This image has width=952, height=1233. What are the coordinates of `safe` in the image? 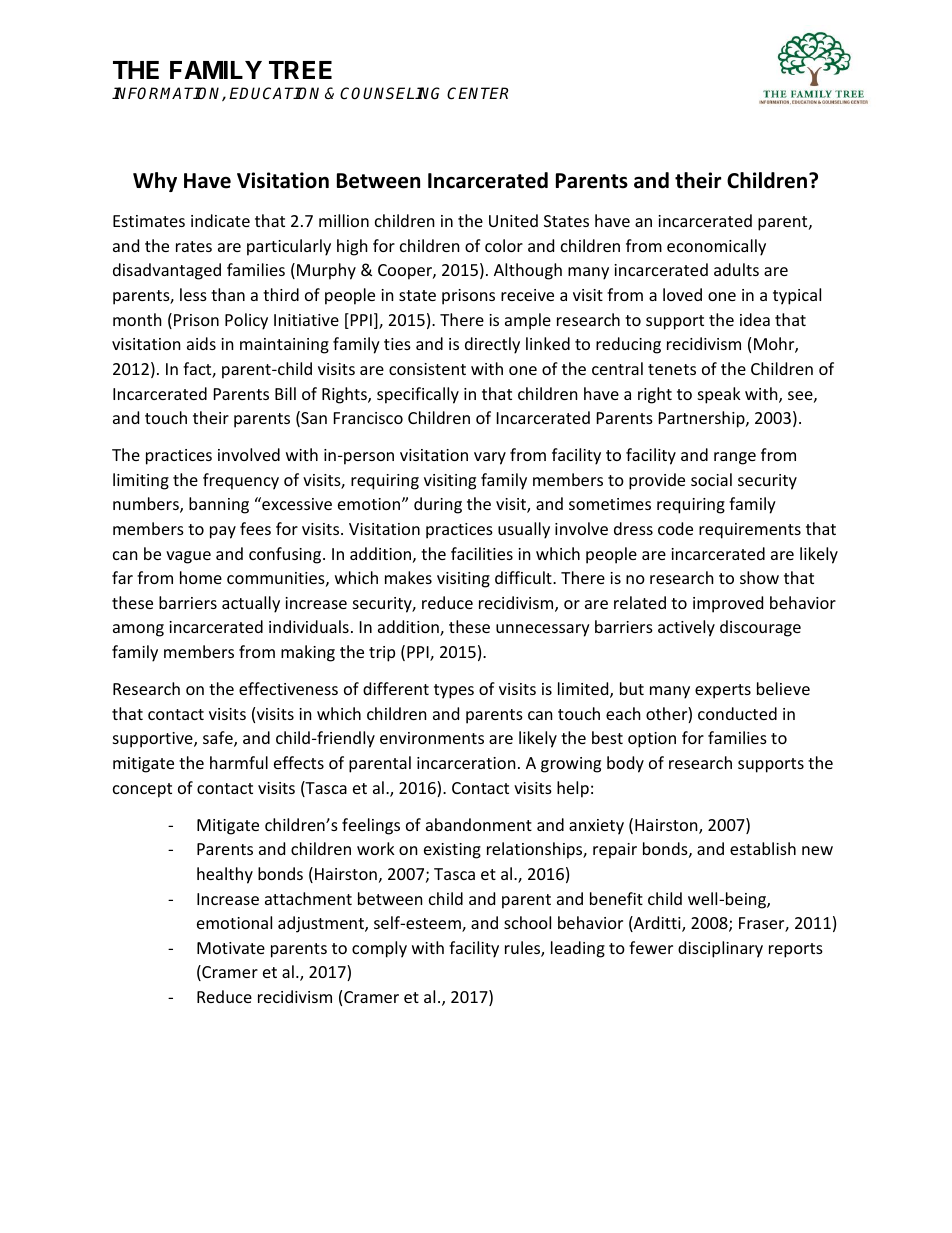 It's located at (219, 739).
